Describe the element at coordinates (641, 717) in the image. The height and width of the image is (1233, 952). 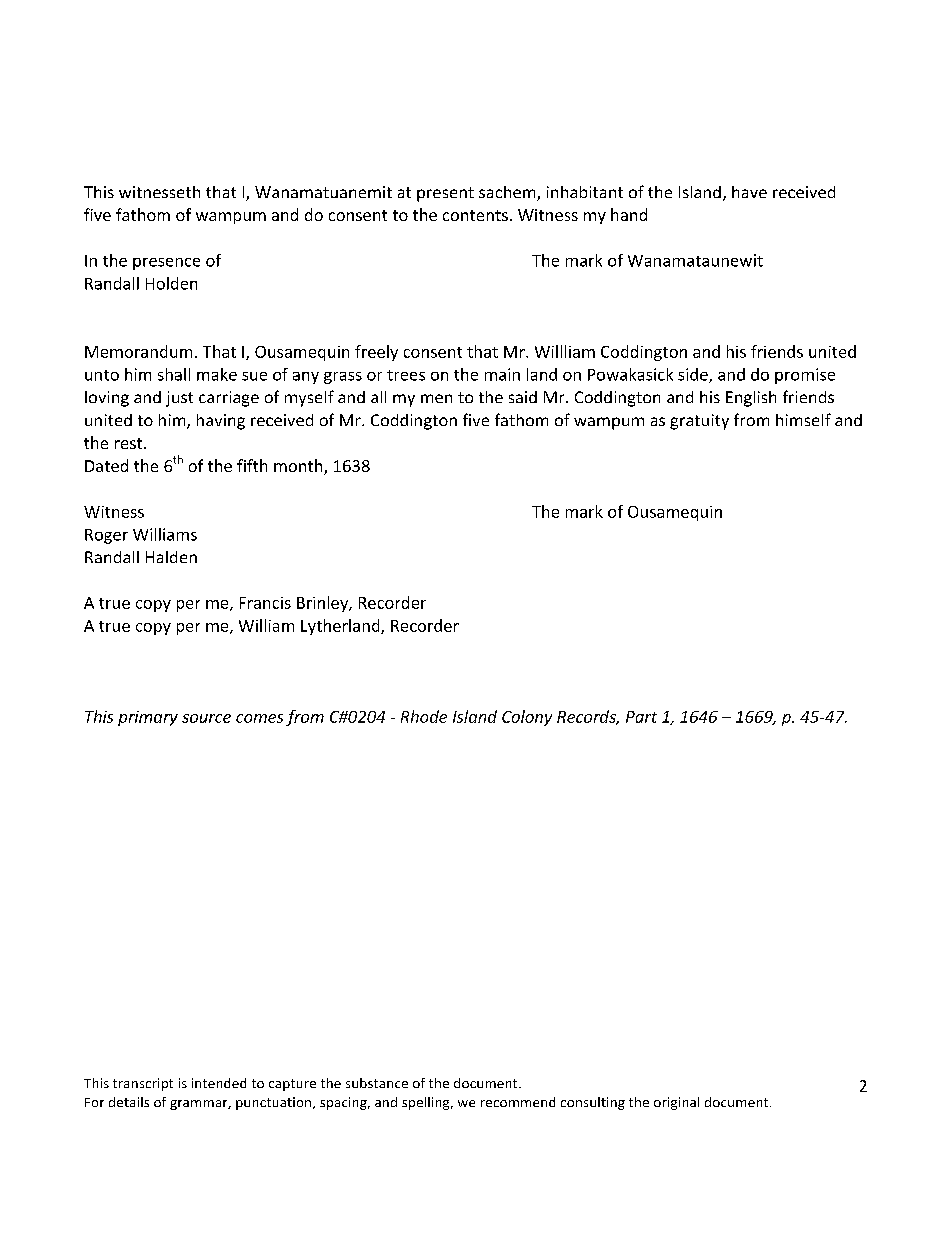
I see `Part` at that location.
